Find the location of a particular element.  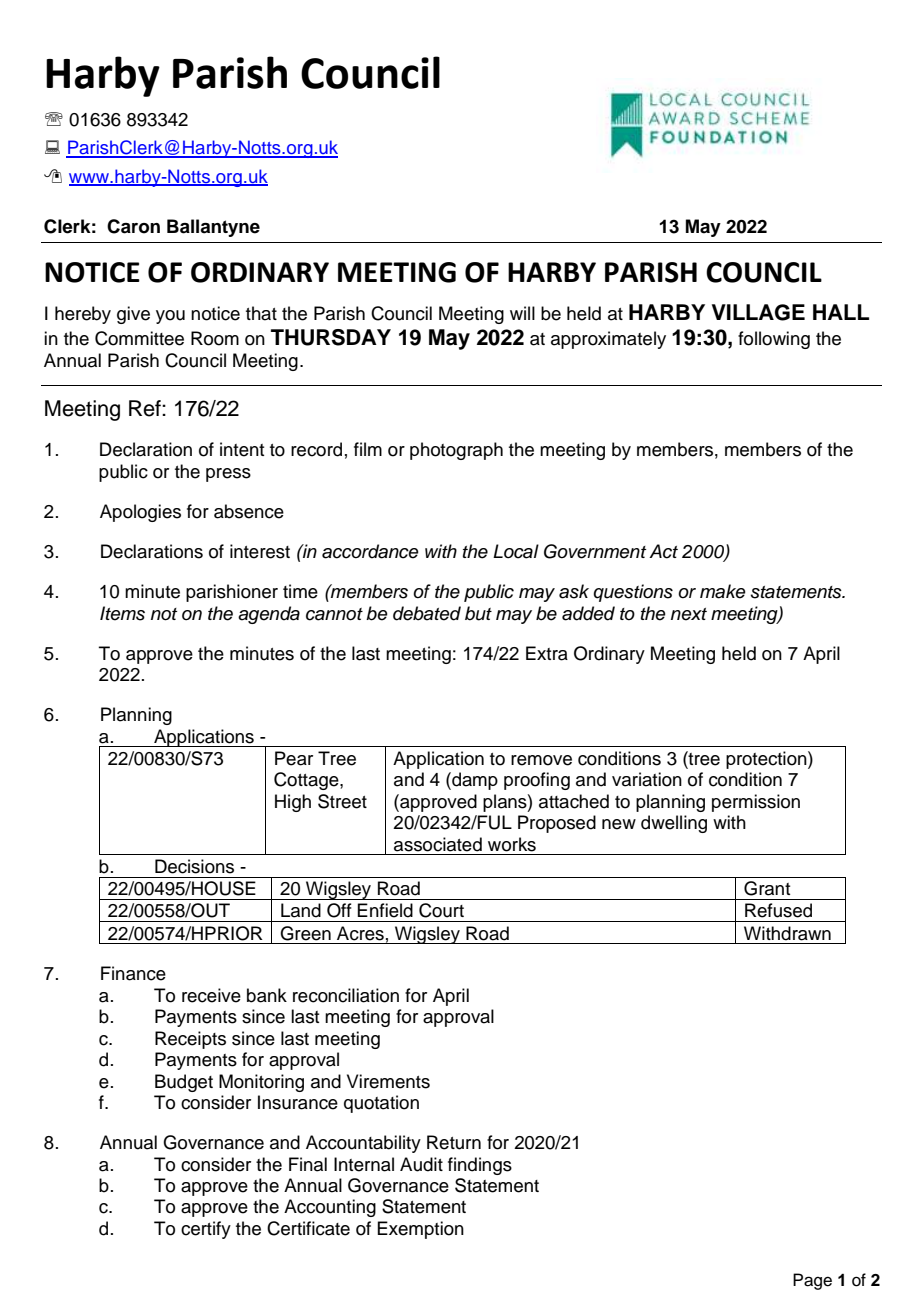

but is located at coordinates (478, 613).
